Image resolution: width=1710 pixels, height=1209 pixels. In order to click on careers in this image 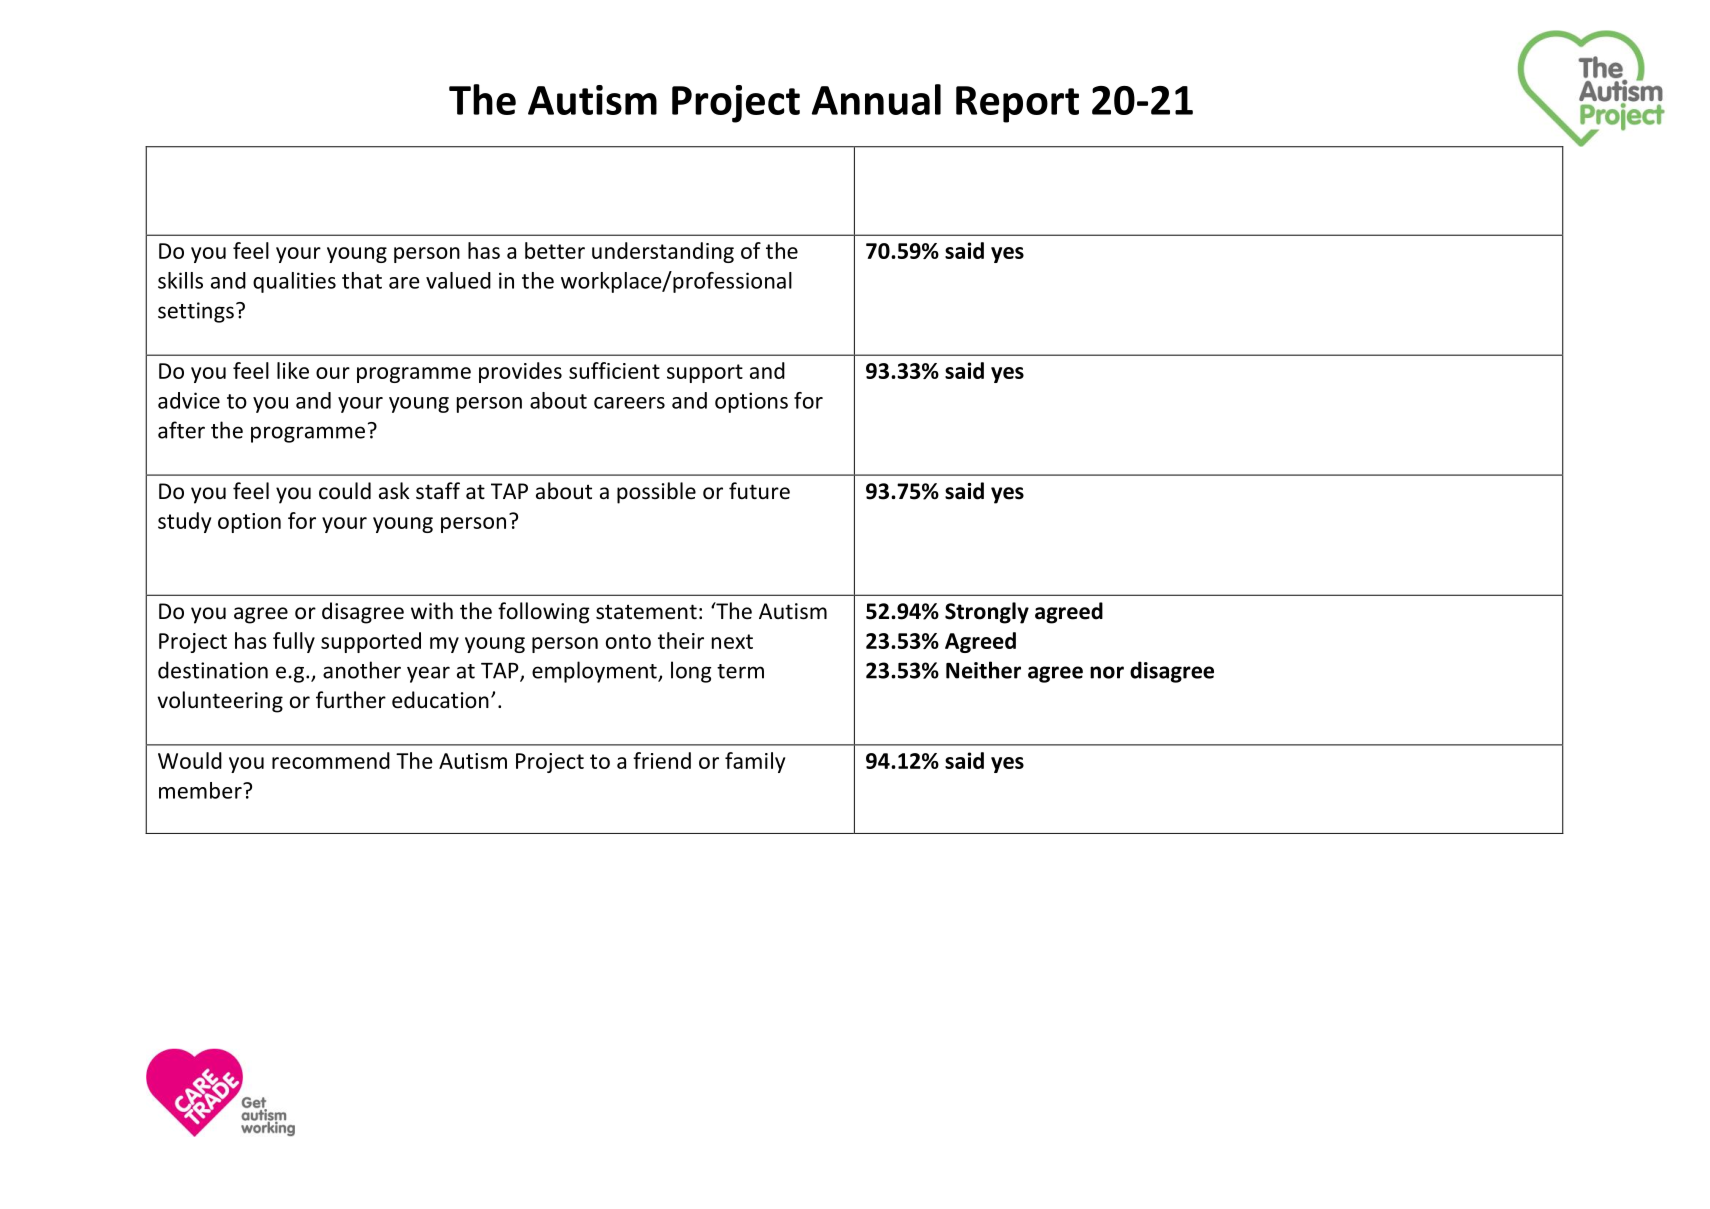, I will do `click(629, 403)`.
